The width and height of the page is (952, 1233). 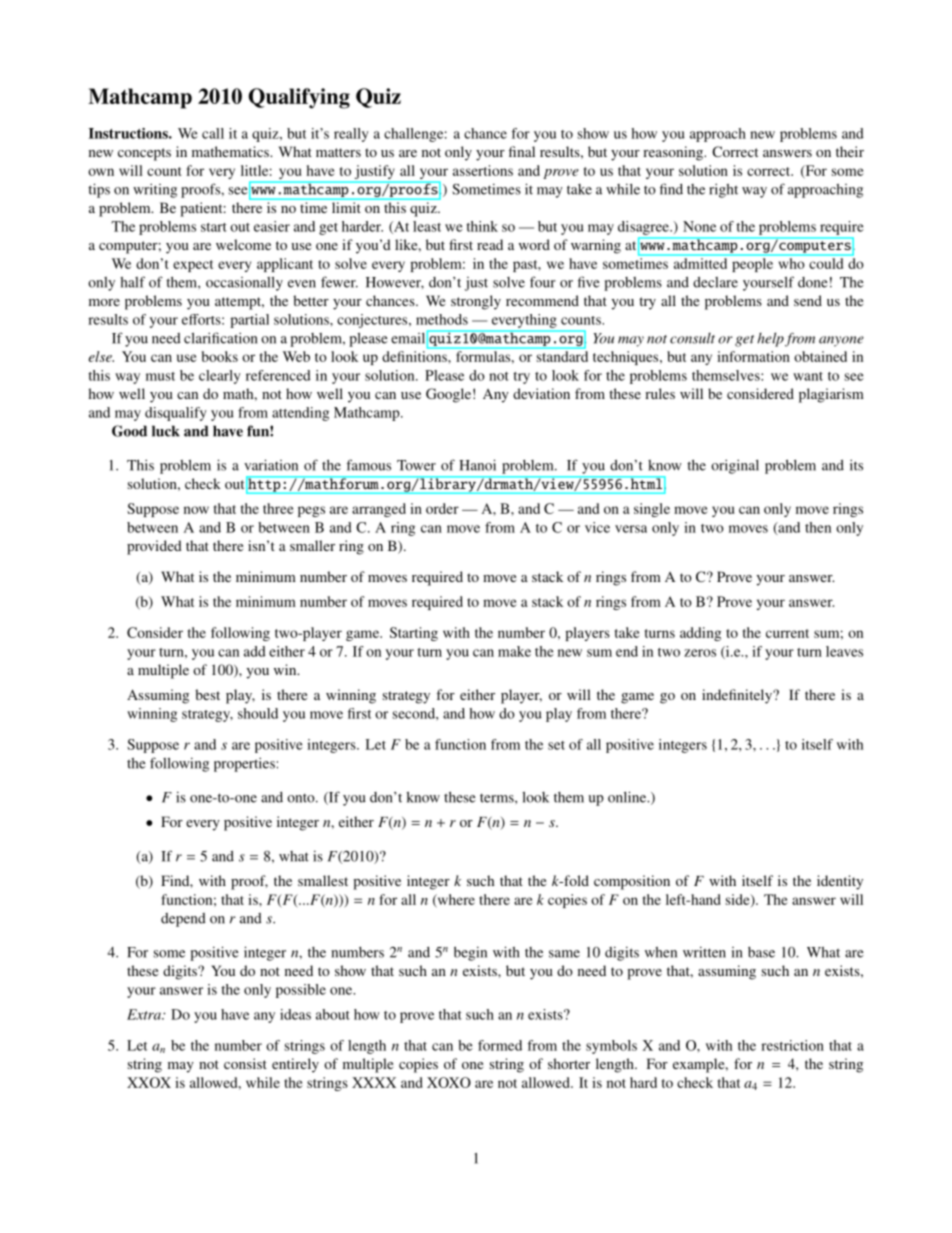 I want to click on reasoning, so click(x=674, y=153).
